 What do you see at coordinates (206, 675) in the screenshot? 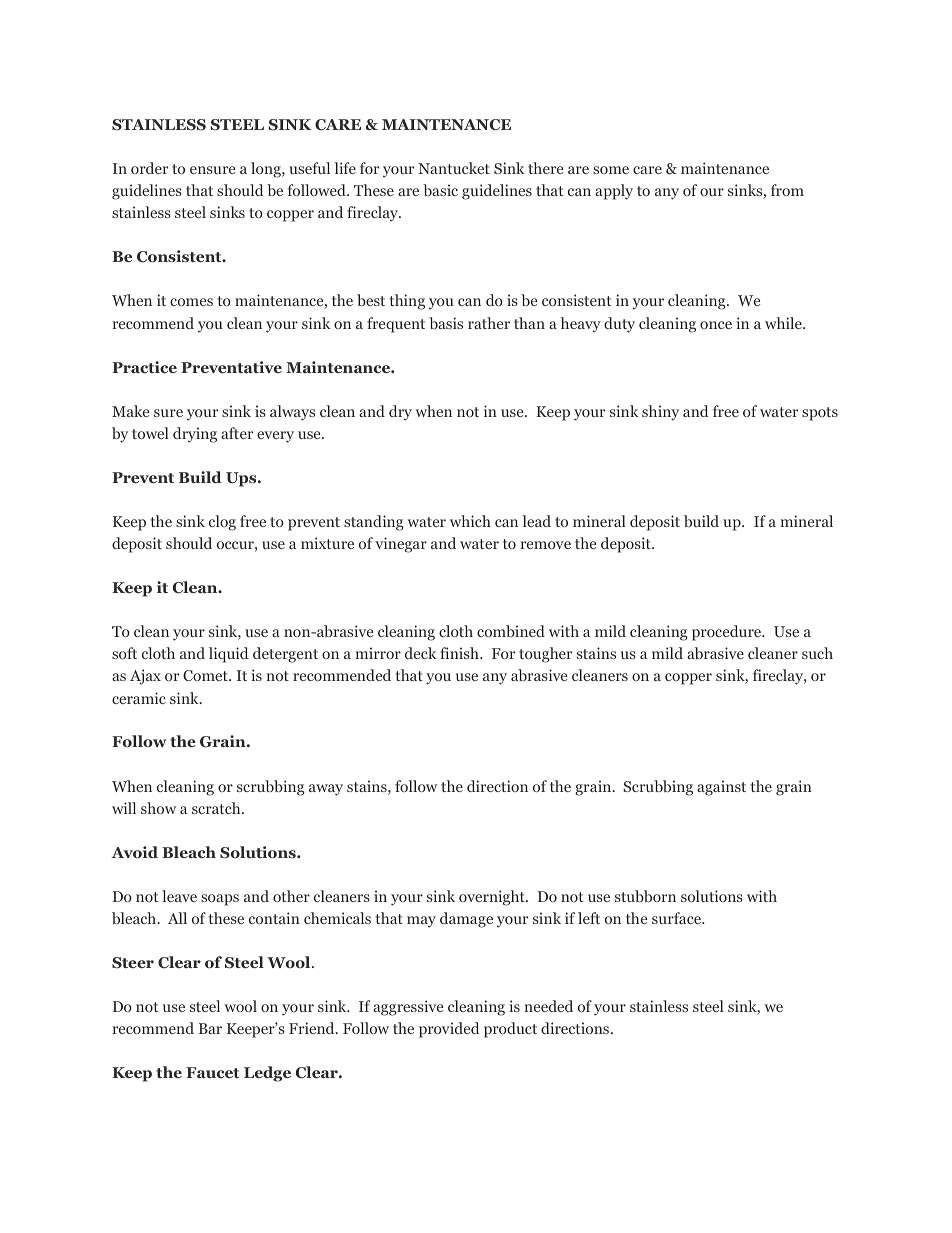
I see `Comet` at bounding box center [206, 675].
